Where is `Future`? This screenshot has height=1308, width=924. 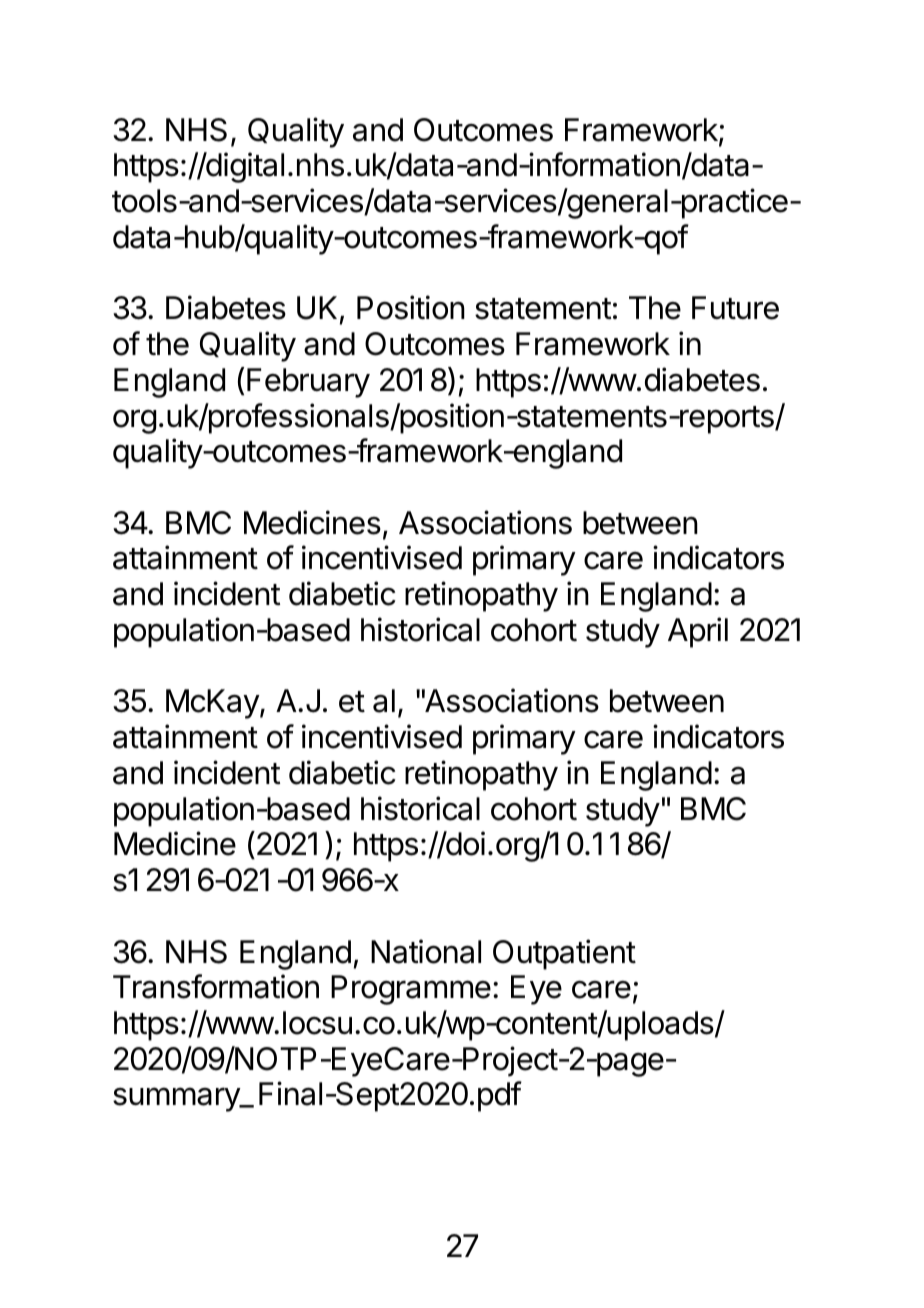 Future is located at coordinates (735, 308).
